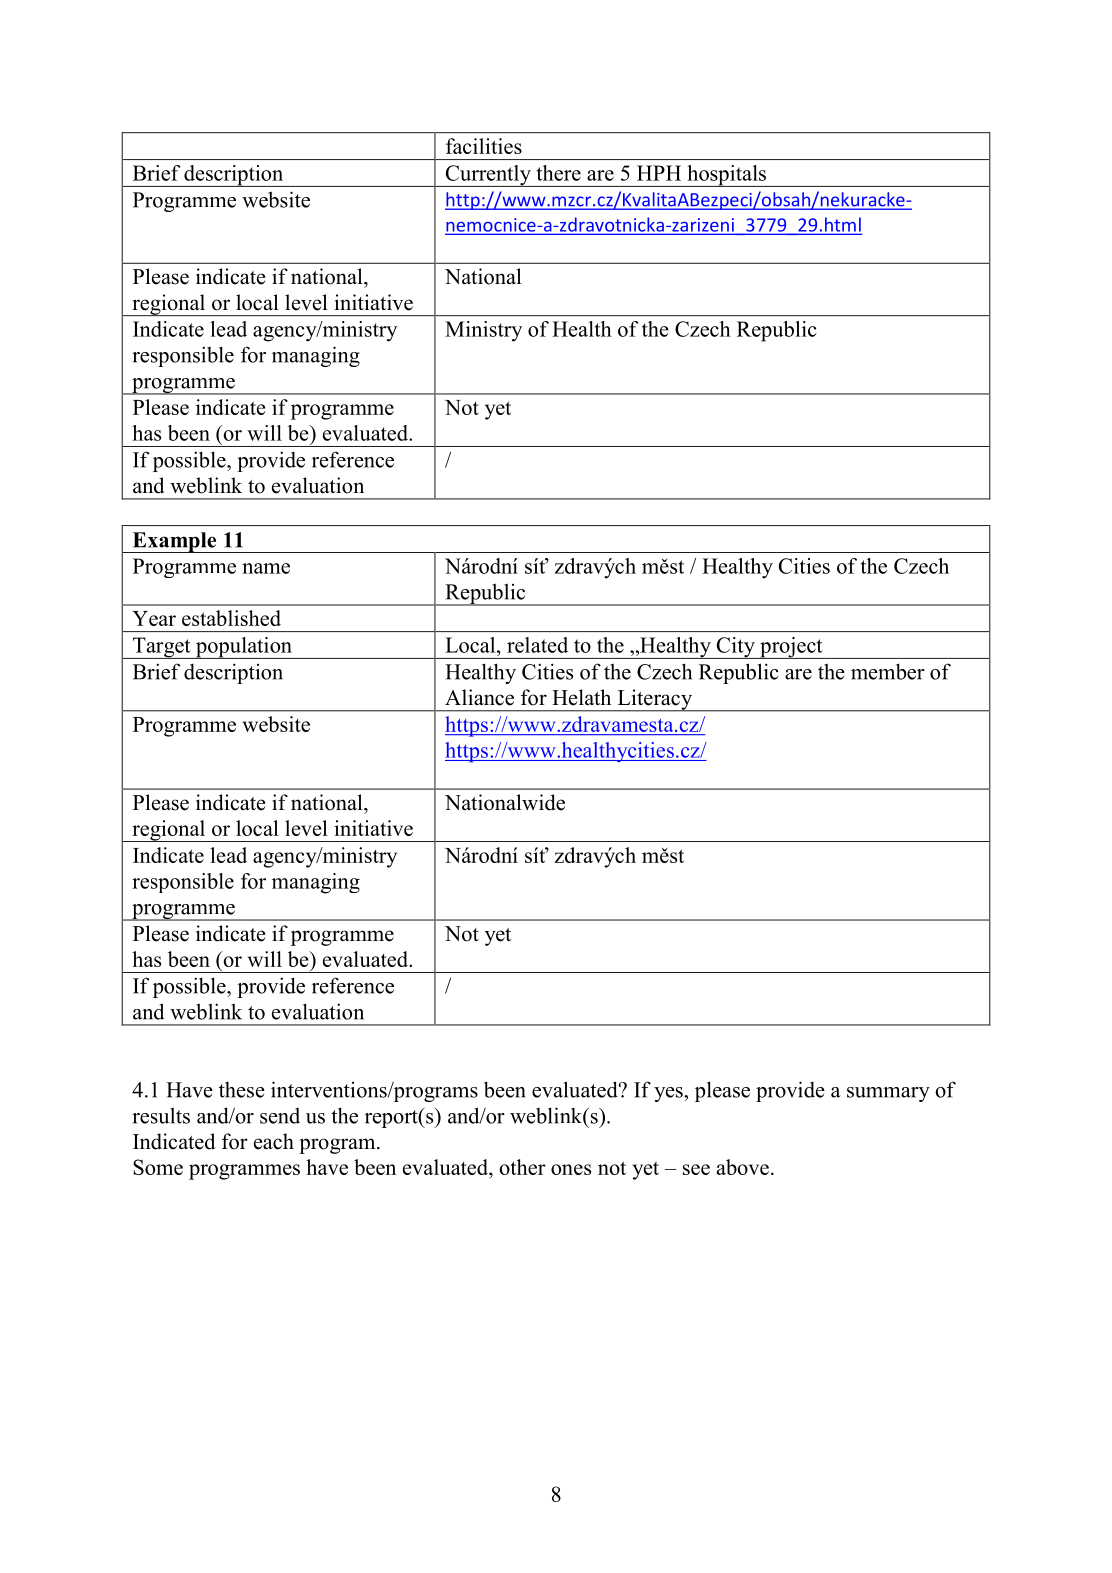  What do you see at coordinates (654, 700) in the screenshot?
I see `Literacy` at bounding box center [654, 700].
